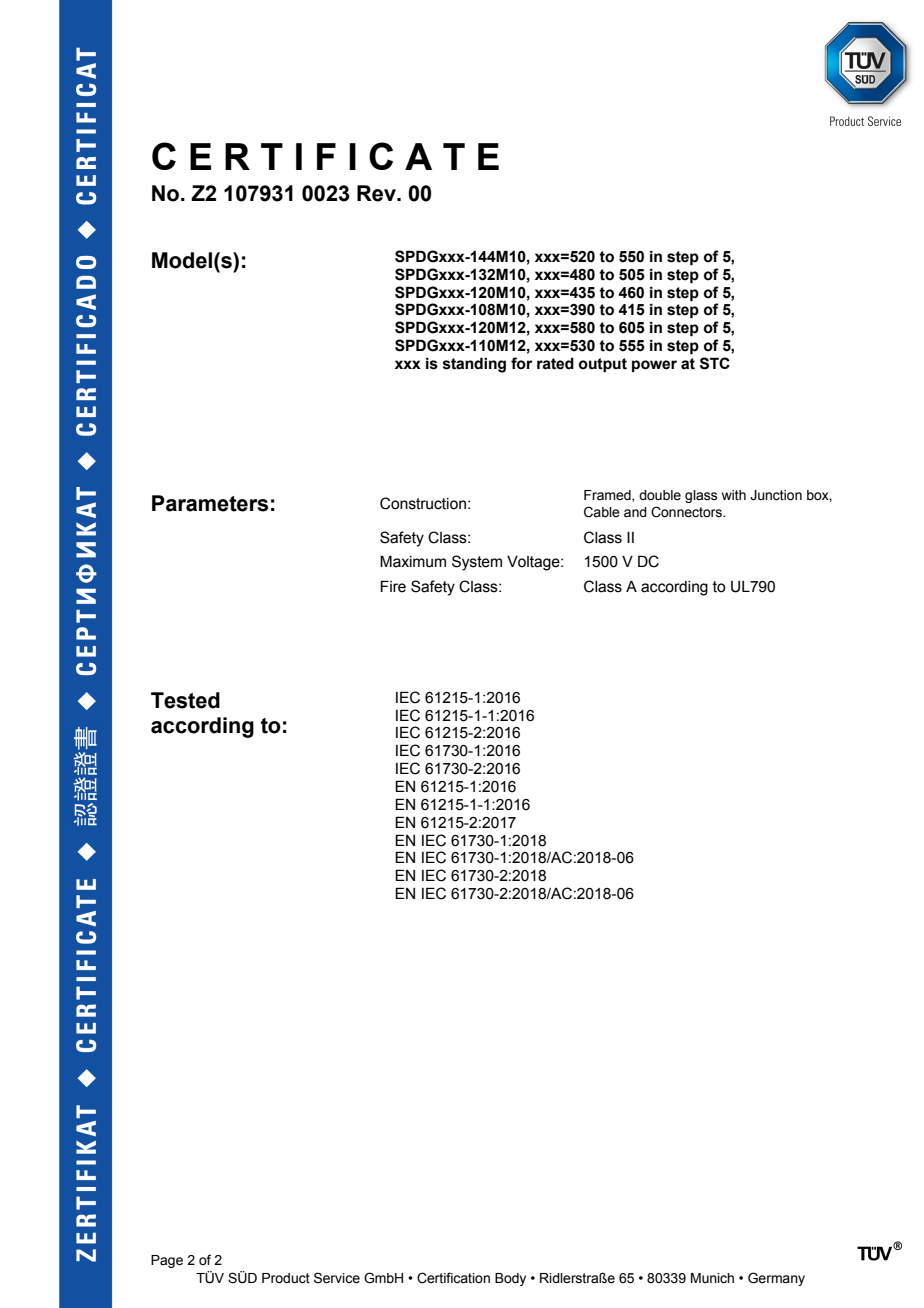 The height and width of the screenshot is (1308, 924). What do you see at coordinates (393, 586) in the screenshot?
I see `Fire` at bounding box center [393, 586].
